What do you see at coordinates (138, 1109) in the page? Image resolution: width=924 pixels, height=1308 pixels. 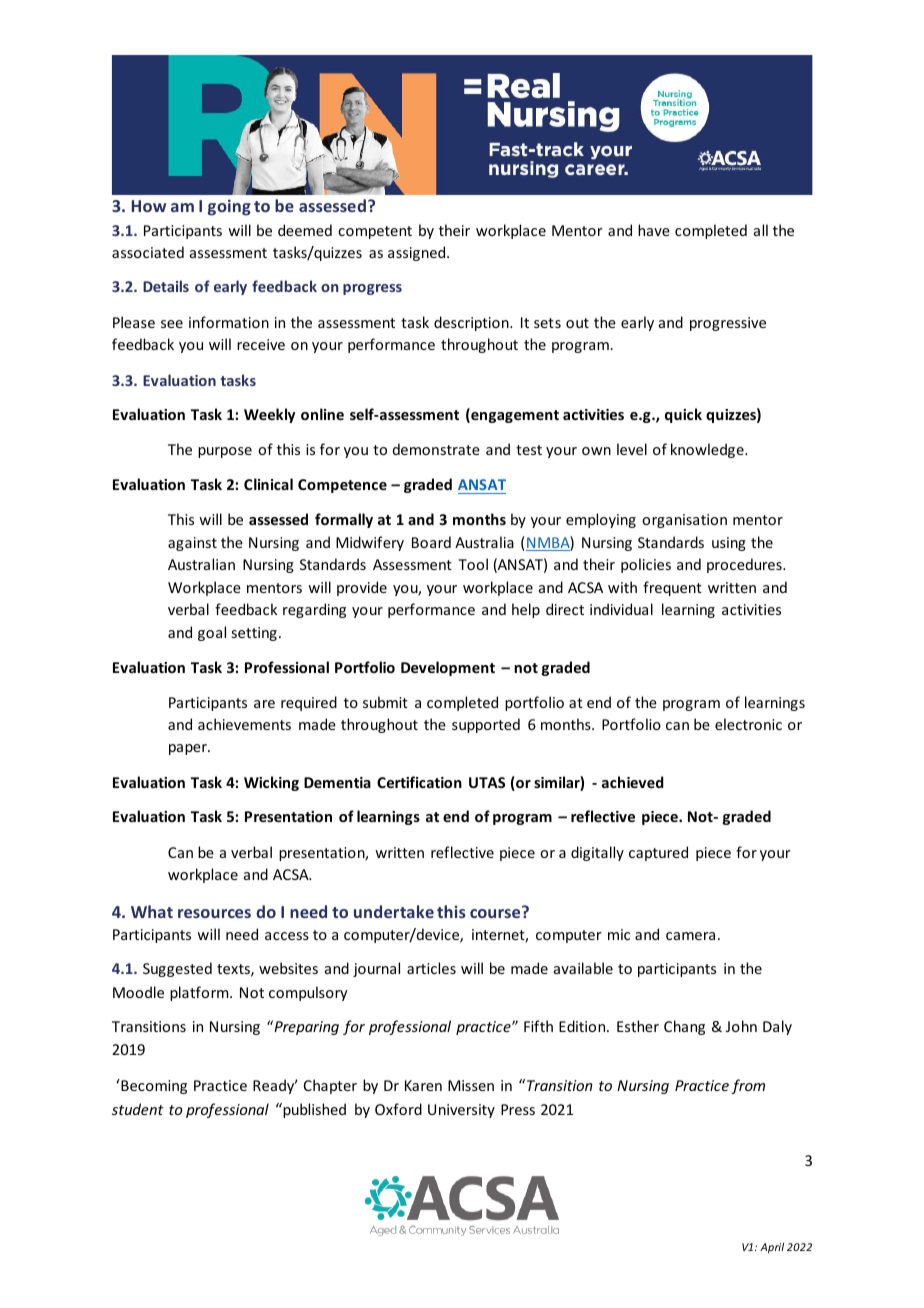 I see `student` at bounding box center [138, 1109].
